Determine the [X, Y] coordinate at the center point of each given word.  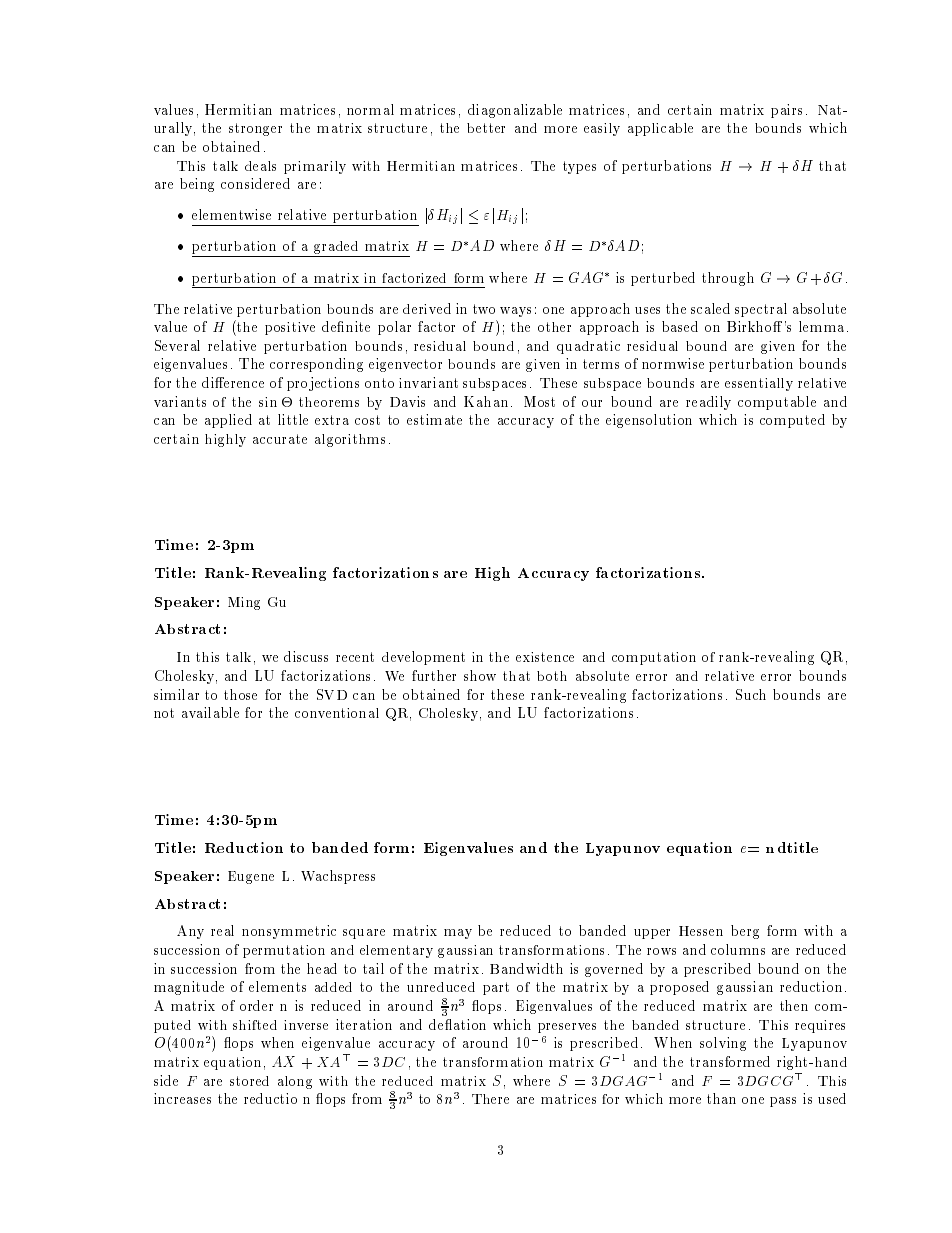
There [490, 1099]
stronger [255, 129]
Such [751, 694]
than [721, 1098]
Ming [244, 603]
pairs [786, 111]
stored [249, 1081]
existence [545, 657]
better [486, 128]
